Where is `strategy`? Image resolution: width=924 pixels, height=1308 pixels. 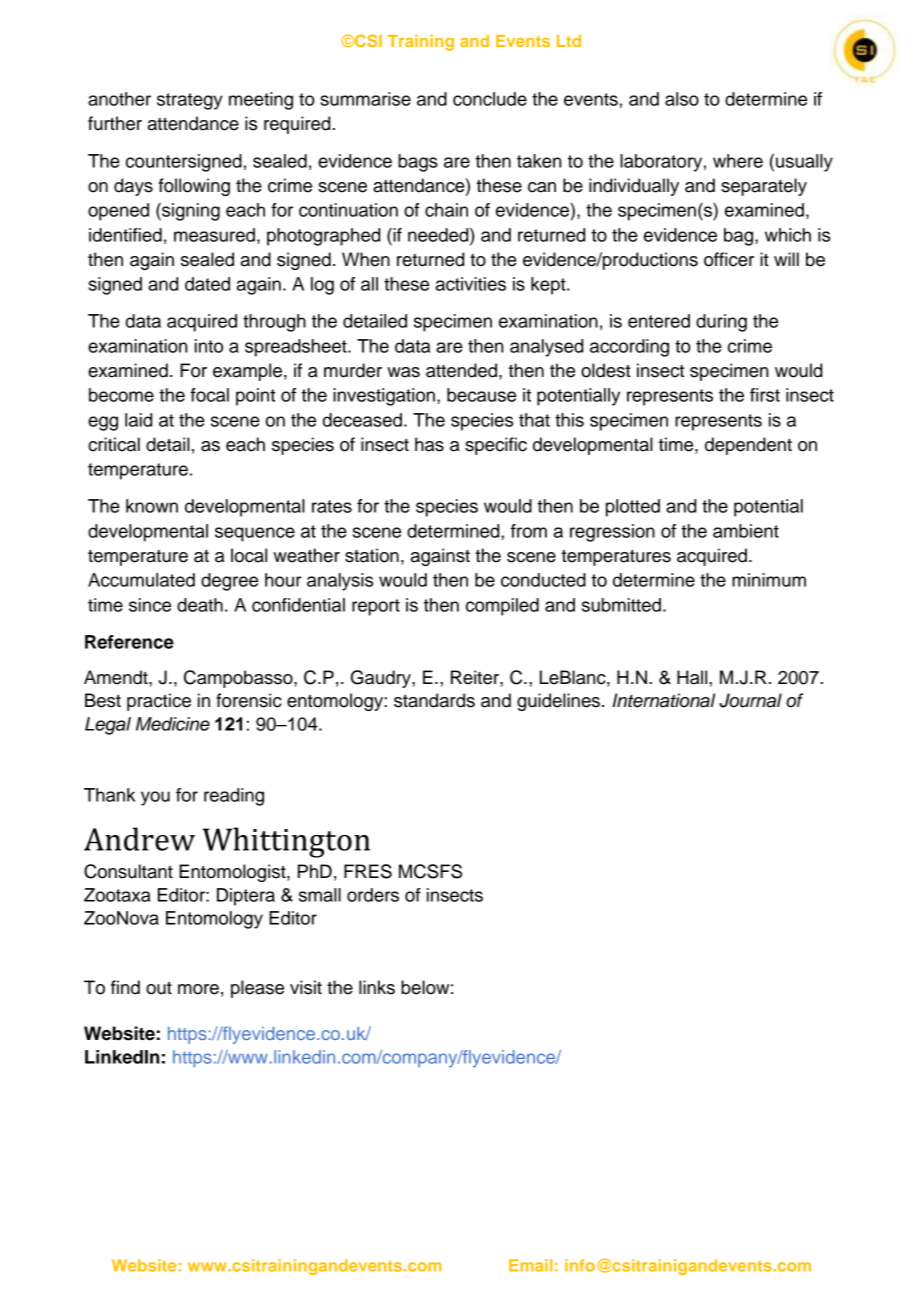
strategy is located at coordinates (190, 101).
